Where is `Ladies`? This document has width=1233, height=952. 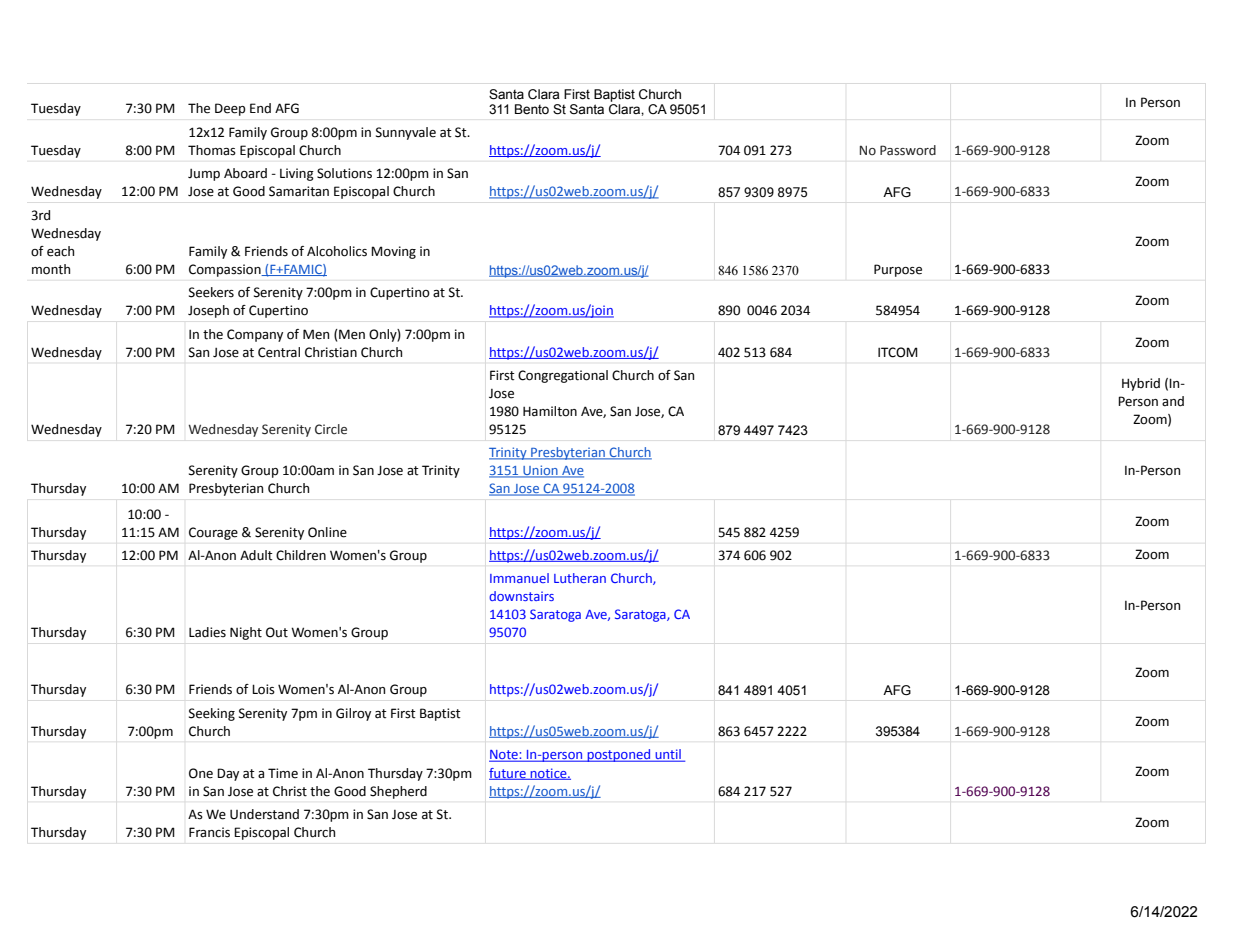
Ladies is located at coordinates (207, 632).
